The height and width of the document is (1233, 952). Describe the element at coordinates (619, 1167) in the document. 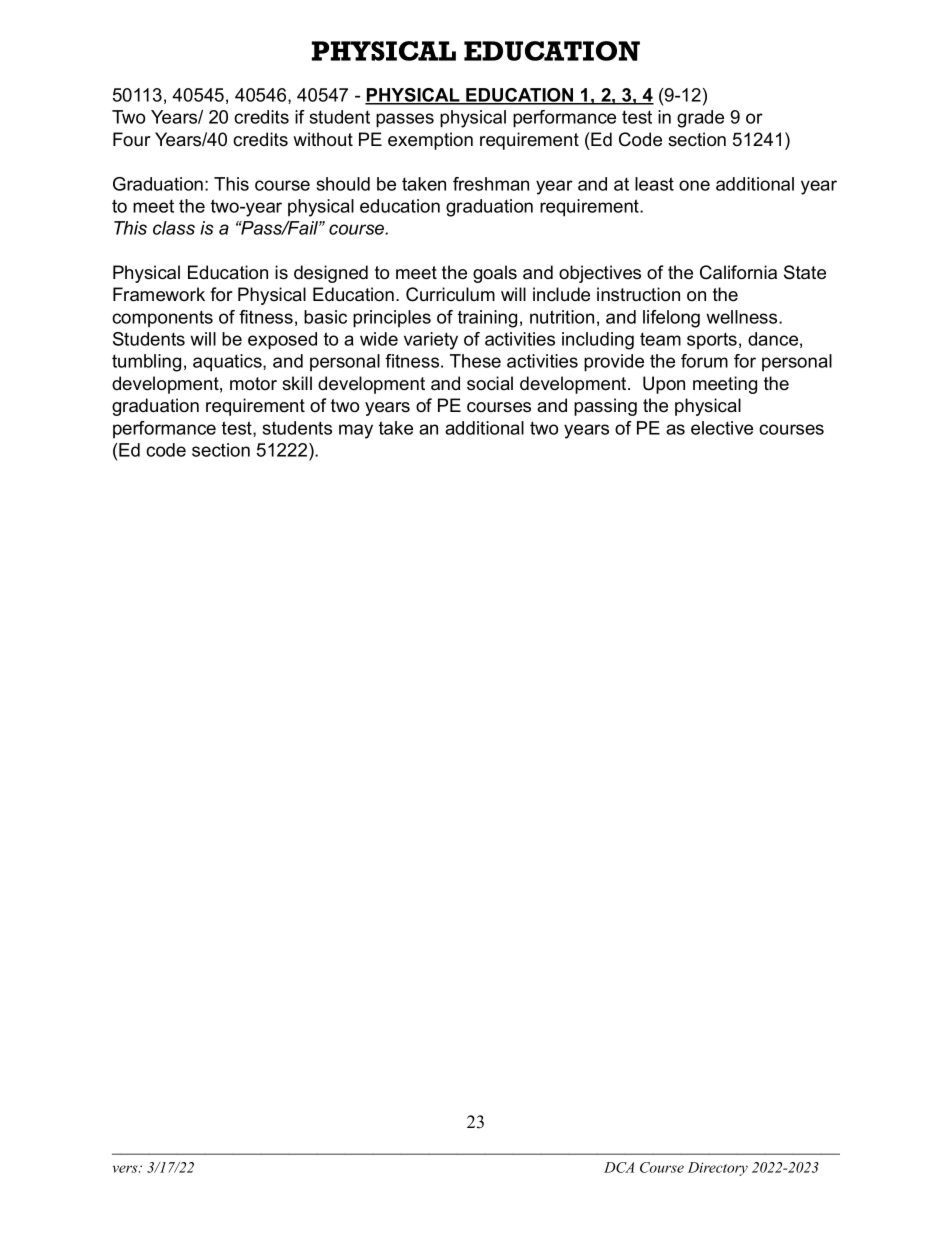

I see `DCA` at that location.
